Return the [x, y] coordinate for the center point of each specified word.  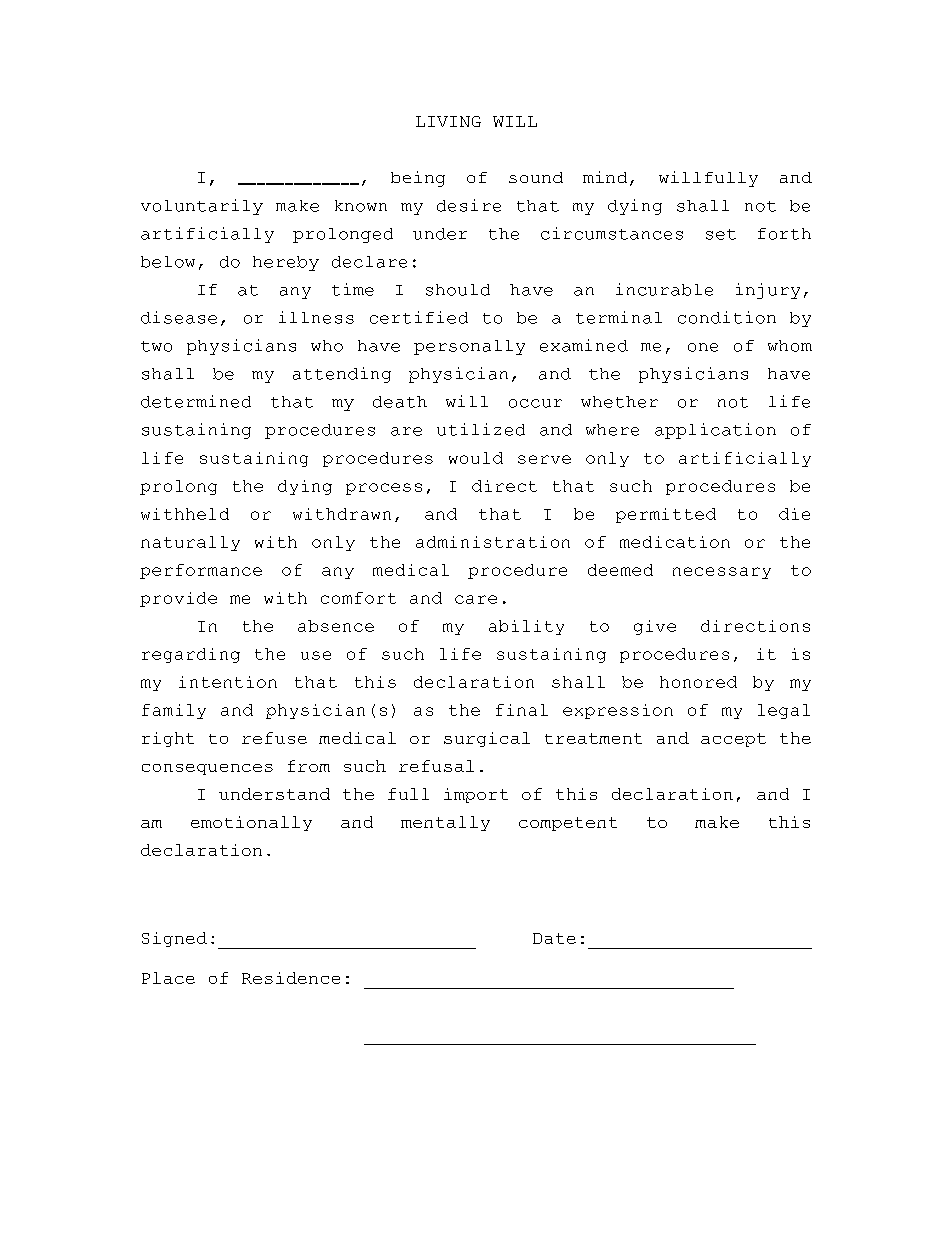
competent [568, 824]
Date [554, 938]
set [721, 234]
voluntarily [202, 207]
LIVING [448, 121]
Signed [174, 939]
